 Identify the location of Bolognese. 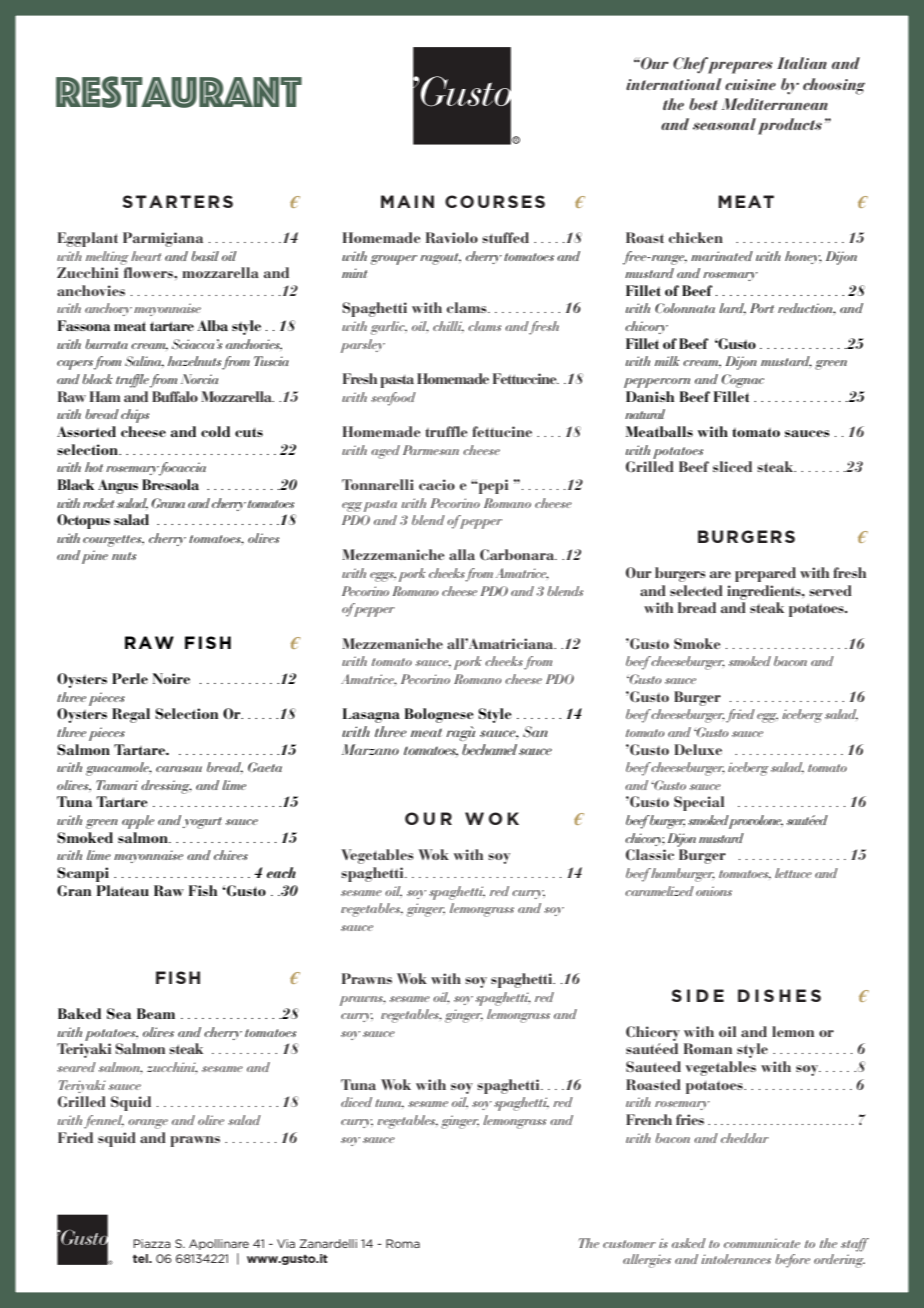
(439, 715).
